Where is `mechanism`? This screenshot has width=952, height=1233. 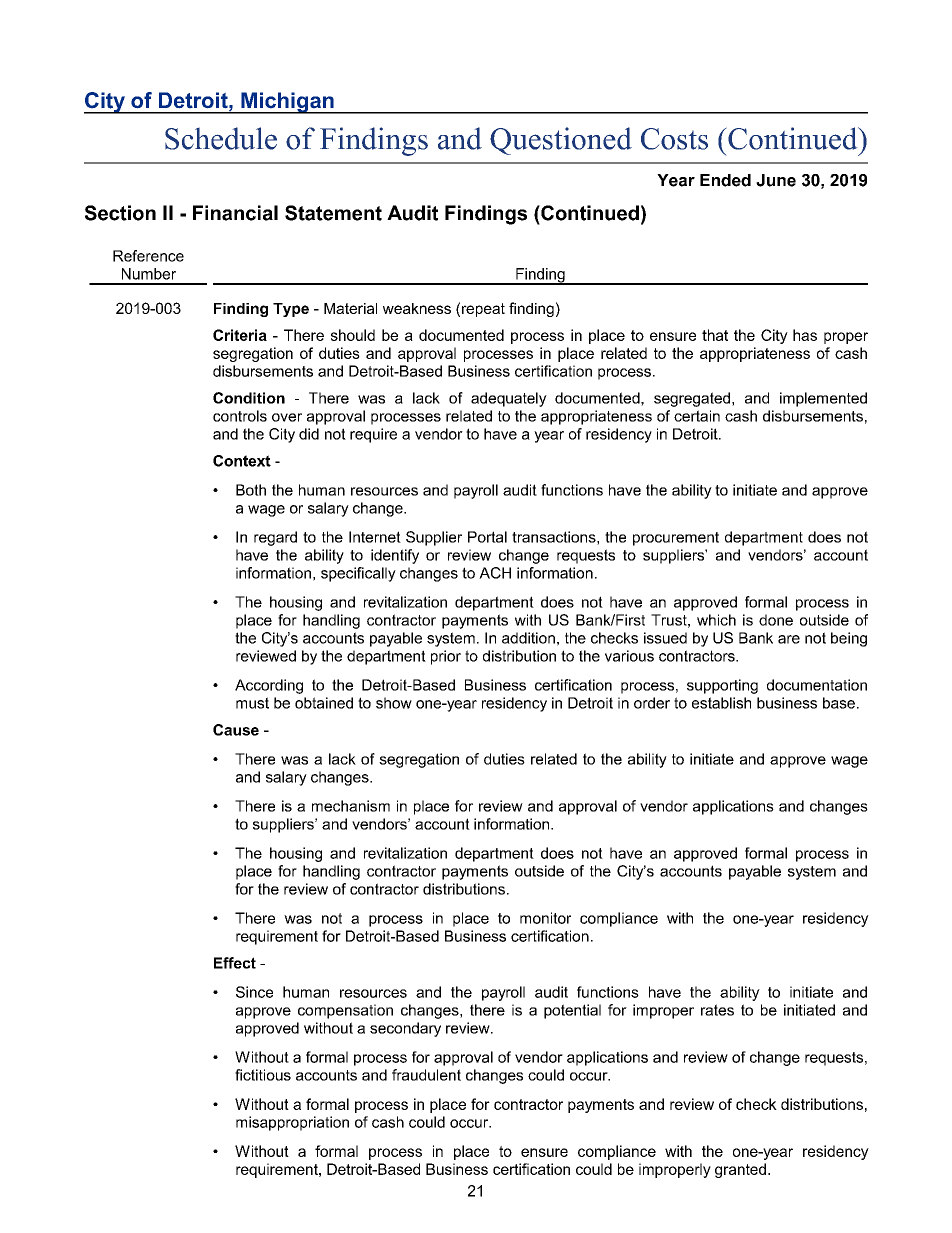
mechanism is located at coordinates (351, 806).
